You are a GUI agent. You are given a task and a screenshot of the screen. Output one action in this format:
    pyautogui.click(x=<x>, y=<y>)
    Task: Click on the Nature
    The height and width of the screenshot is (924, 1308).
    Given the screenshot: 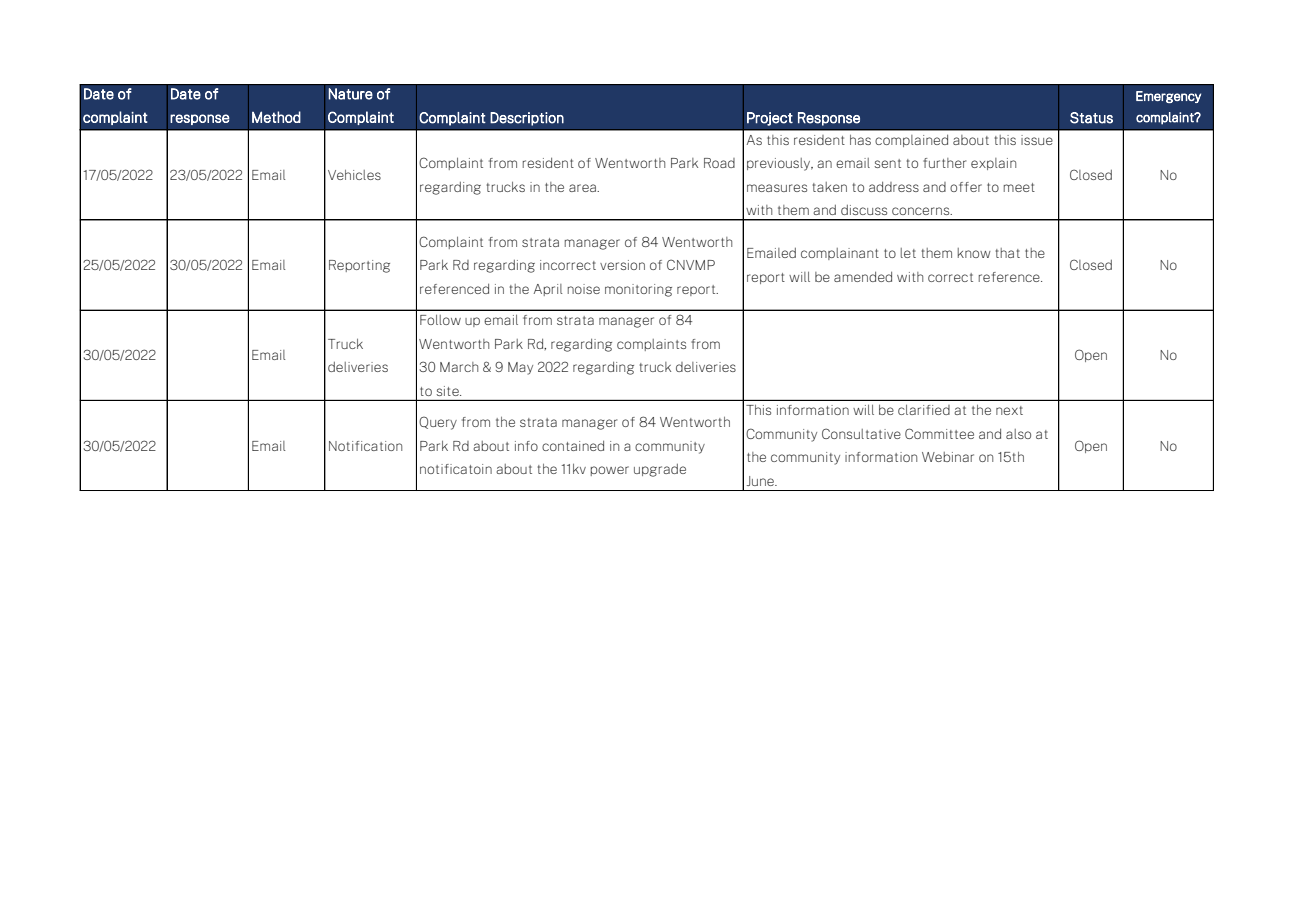 What is the action you would take?
    pyautogui.click(x=350, y=94)
